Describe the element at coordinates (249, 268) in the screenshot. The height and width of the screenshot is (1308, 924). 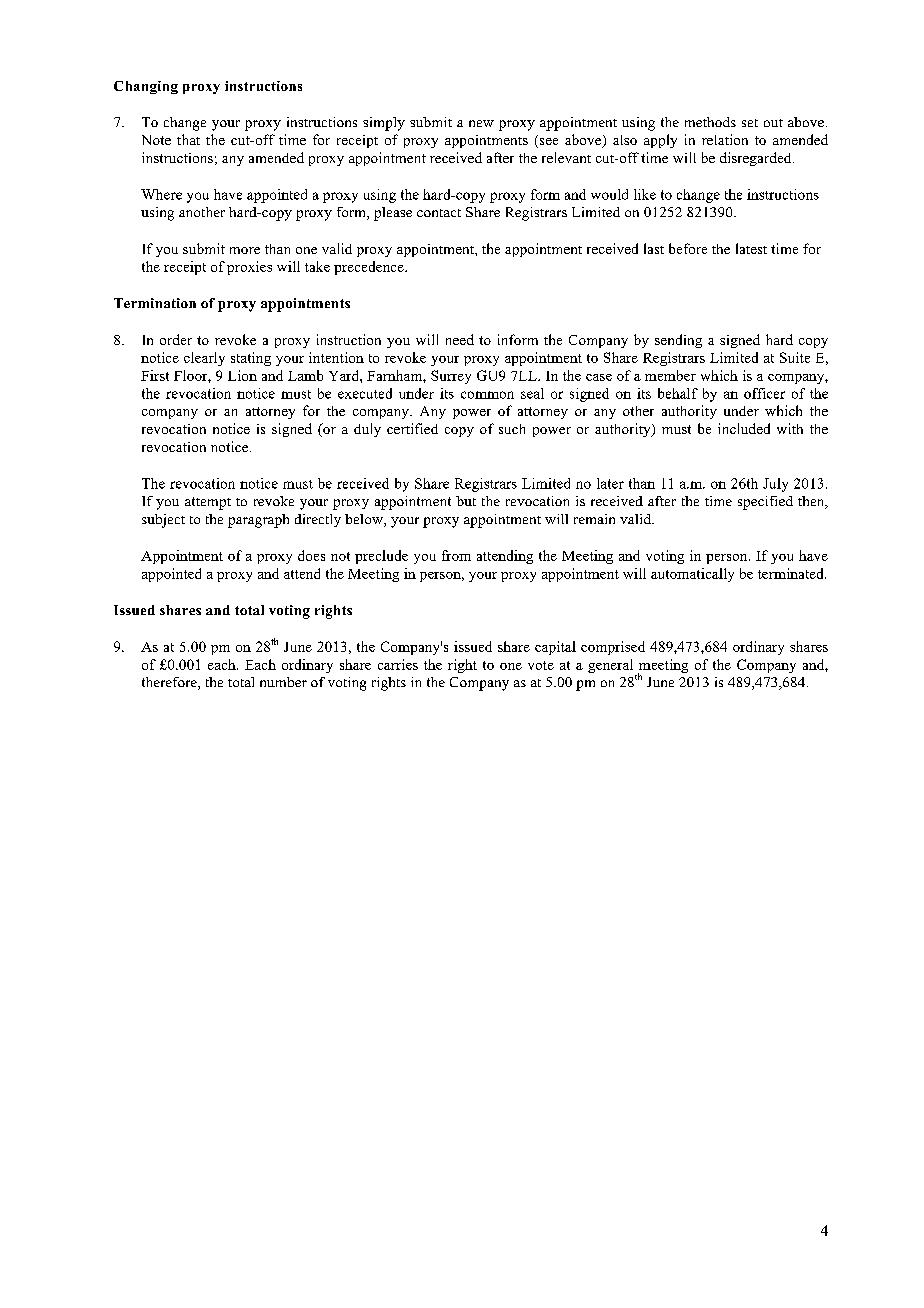
I see `proxies` at that location.
